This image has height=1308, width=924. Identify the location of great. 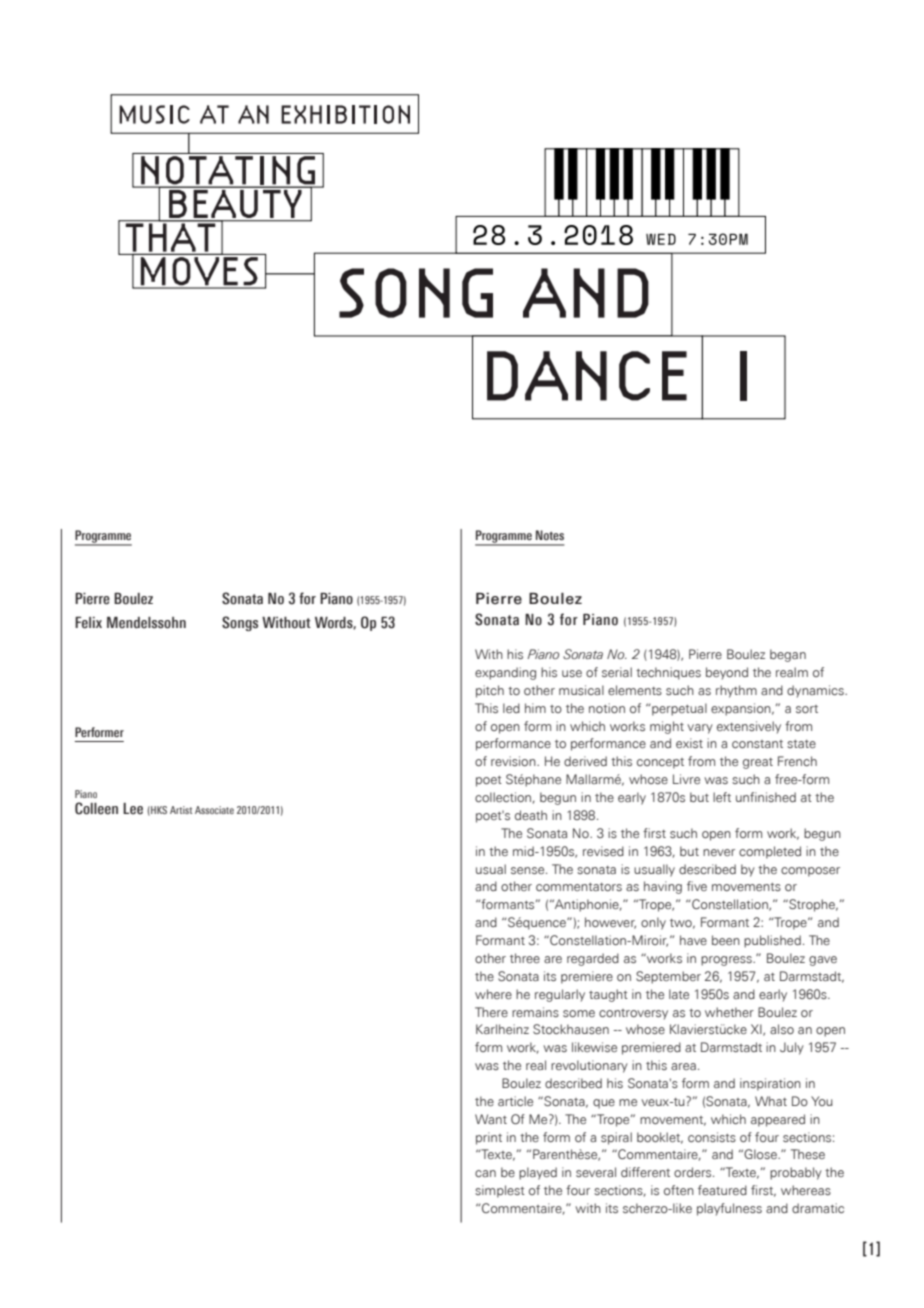
(758, 763).
